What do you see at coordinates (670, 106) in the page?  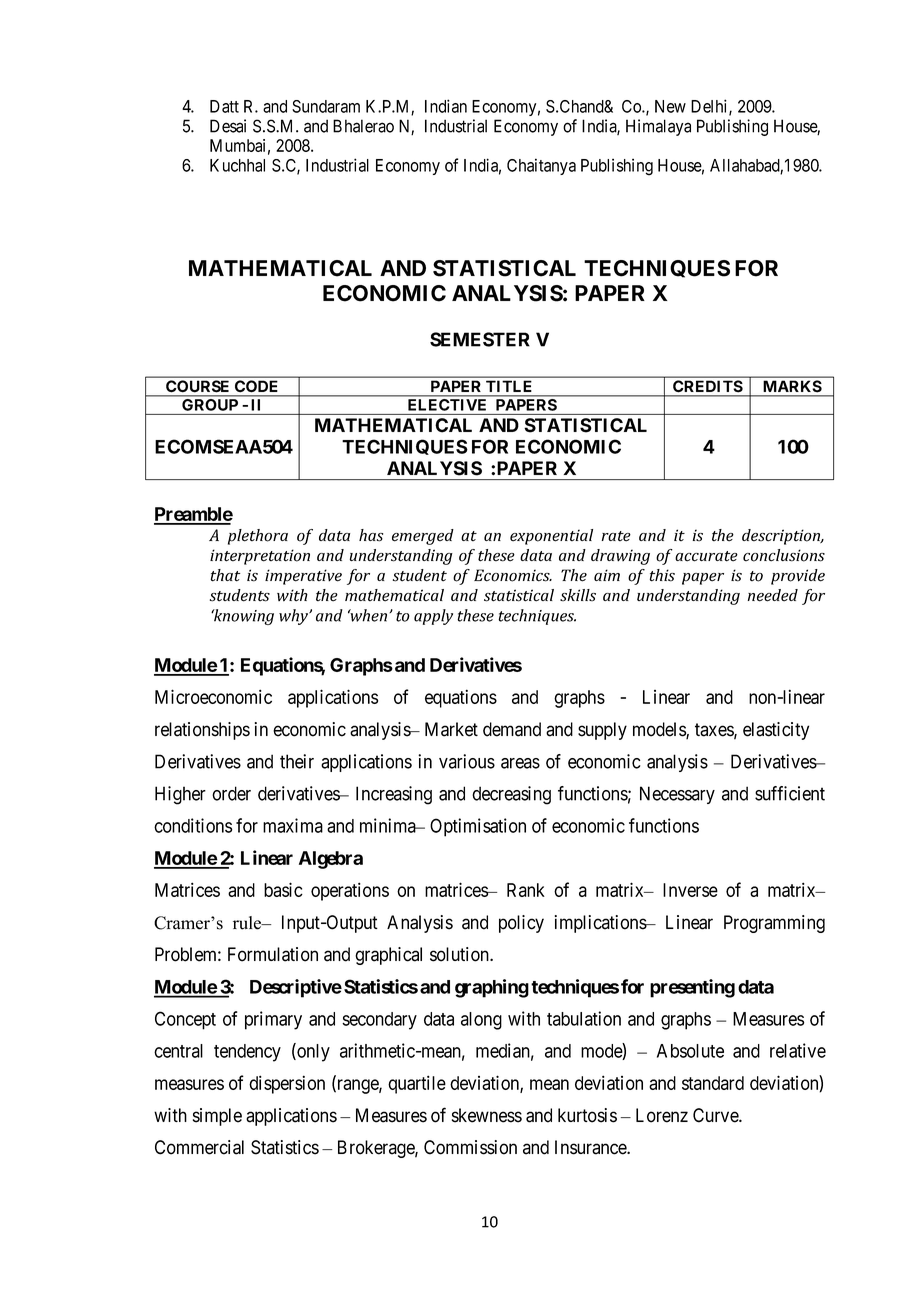 I see `New` at bounding box center [670, 106].
